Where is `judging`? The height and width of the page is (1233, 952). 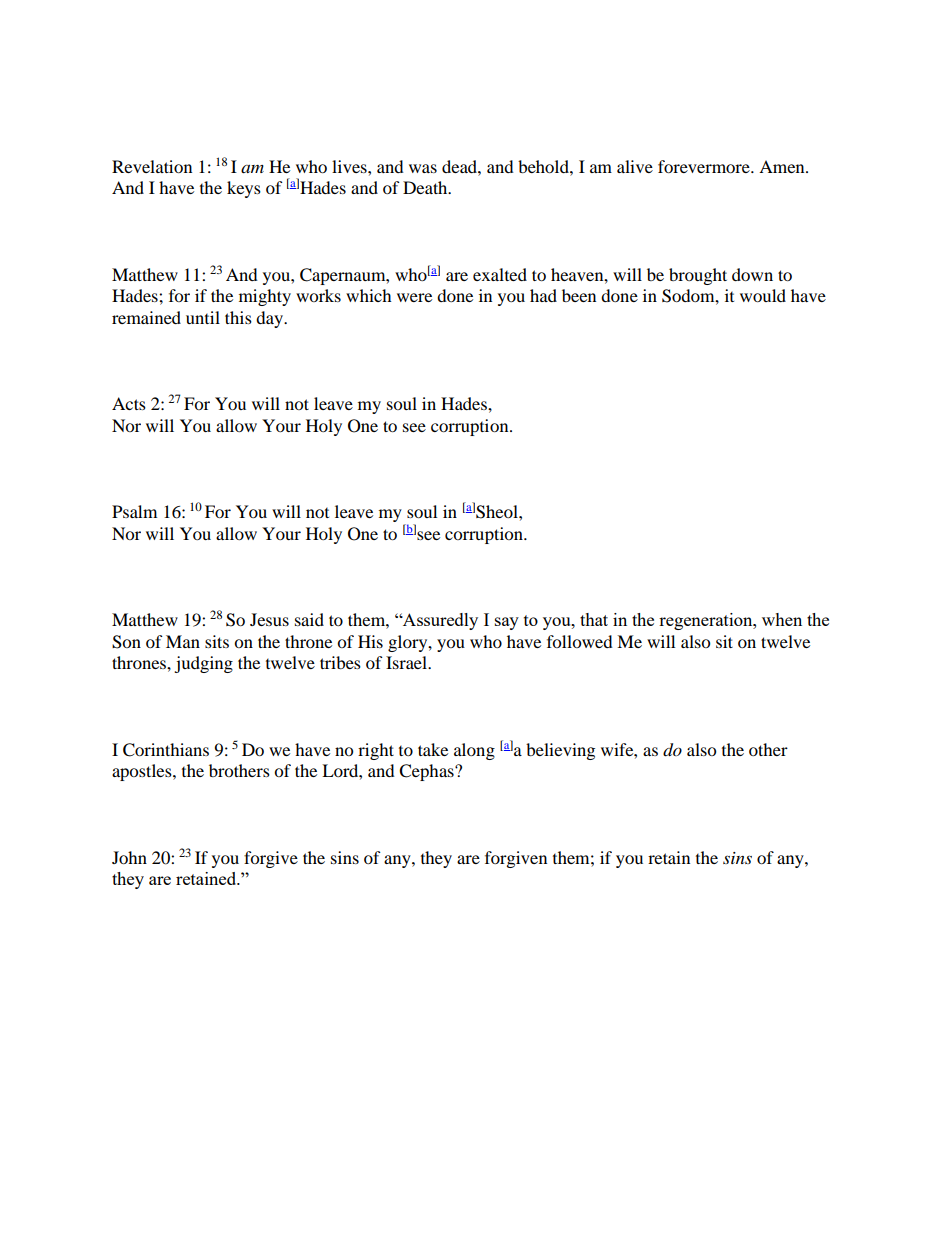
judging is located at coordinates (203, 664).
